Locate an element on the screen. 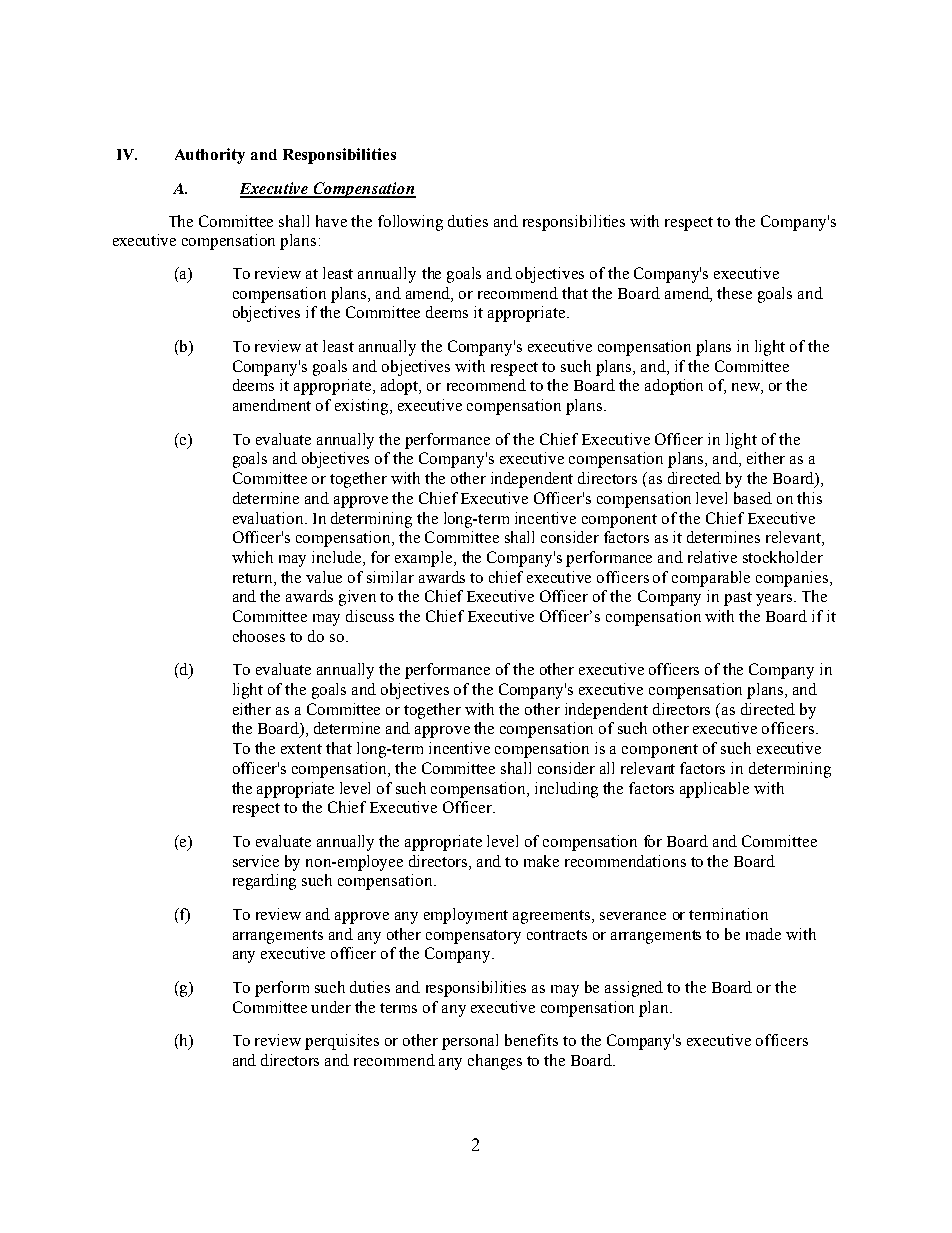  benefits is located at coordinates (531, 1040).
